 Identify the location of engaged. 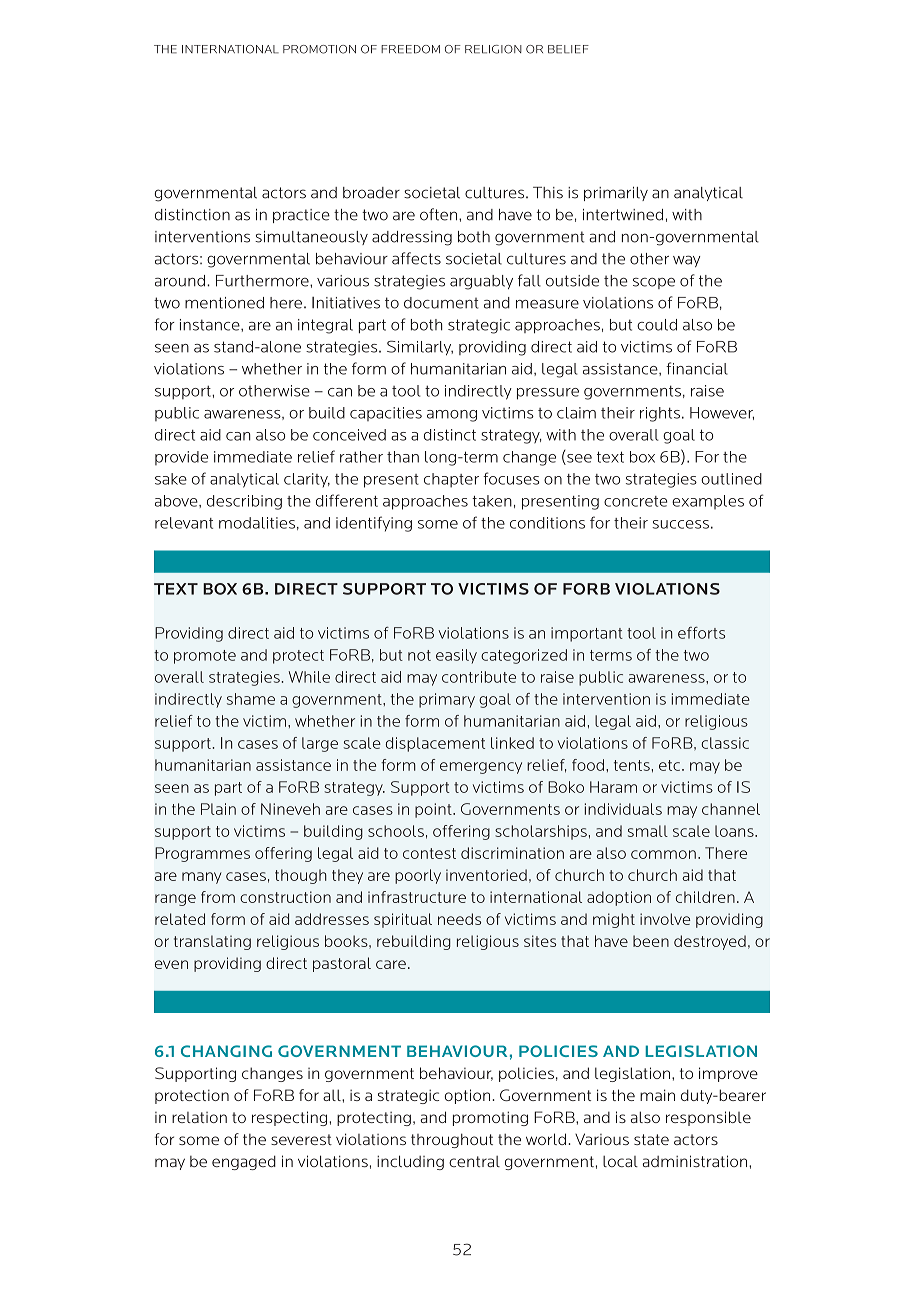
(244, 1162).
